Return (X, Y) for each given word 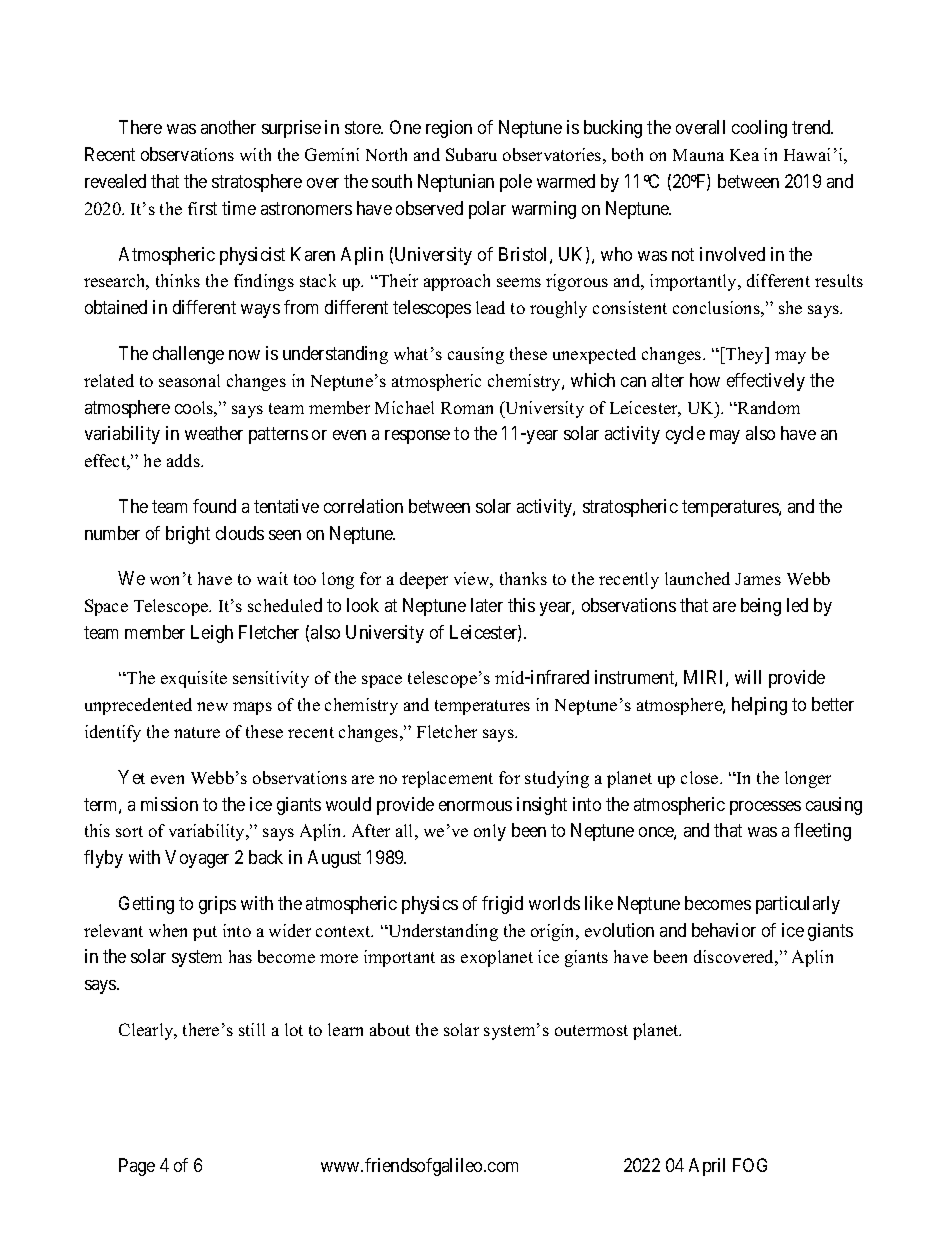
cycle (685, 435)
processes (765, 808)
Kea (744, 155)
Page (137, 1167)
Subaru (471, 154)
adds (184, 460)
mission (169, 804)
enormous (475, 806)
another (228, 127)
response (417, 437)
